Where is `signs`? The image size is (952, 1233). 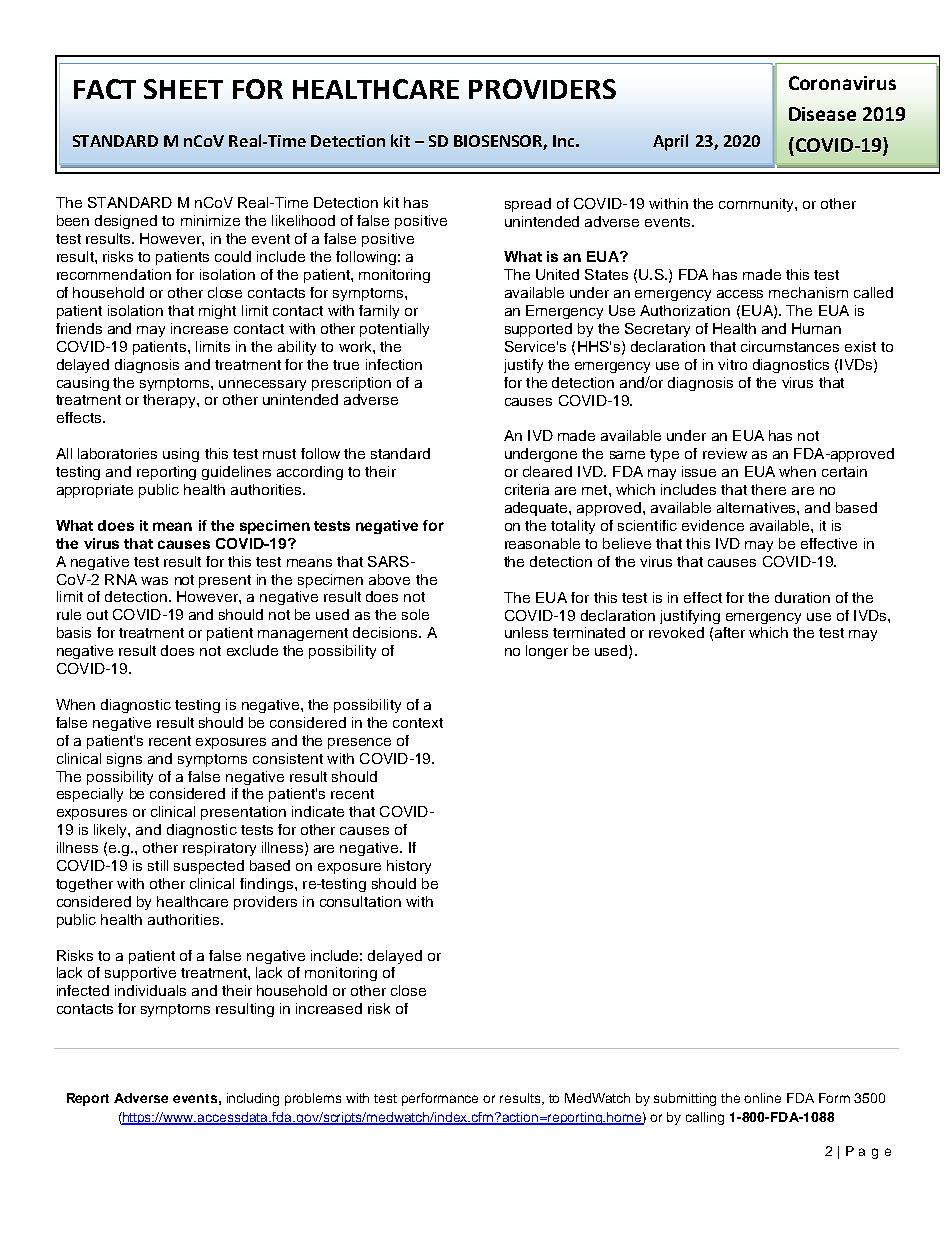
signs is located at coordinates (124, 760).
